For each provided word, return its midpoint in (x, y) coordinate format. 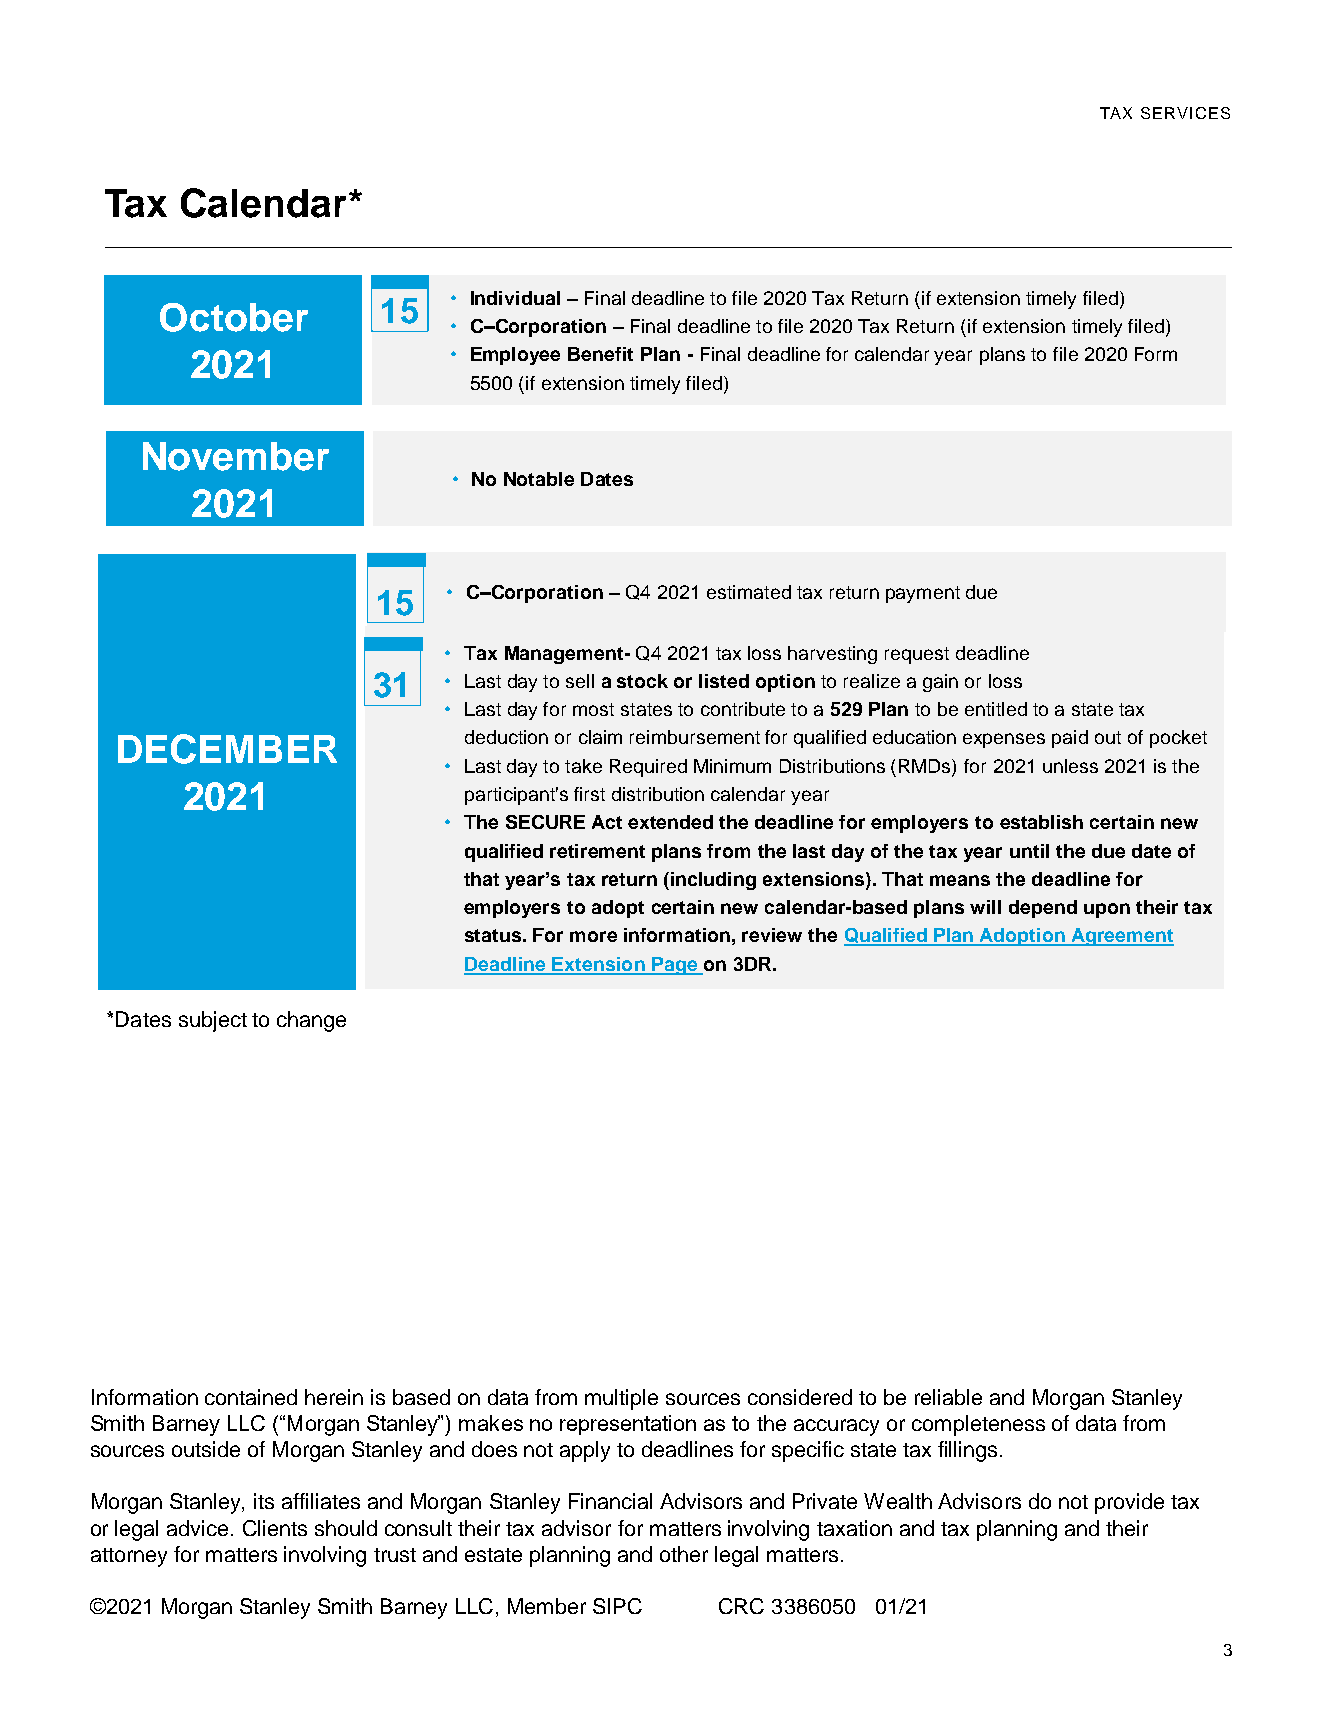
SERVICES (1185, 113)
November (236, 456)
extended (670, 822)
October (234, 317)
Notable (539, 479)
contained (251, 1397)
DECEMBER (227, 749)
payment (923, 594)
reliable (948, 1397)
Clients (275, 1528)
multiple (621, 1399)
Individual (515, 298)
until (1029, 851)
